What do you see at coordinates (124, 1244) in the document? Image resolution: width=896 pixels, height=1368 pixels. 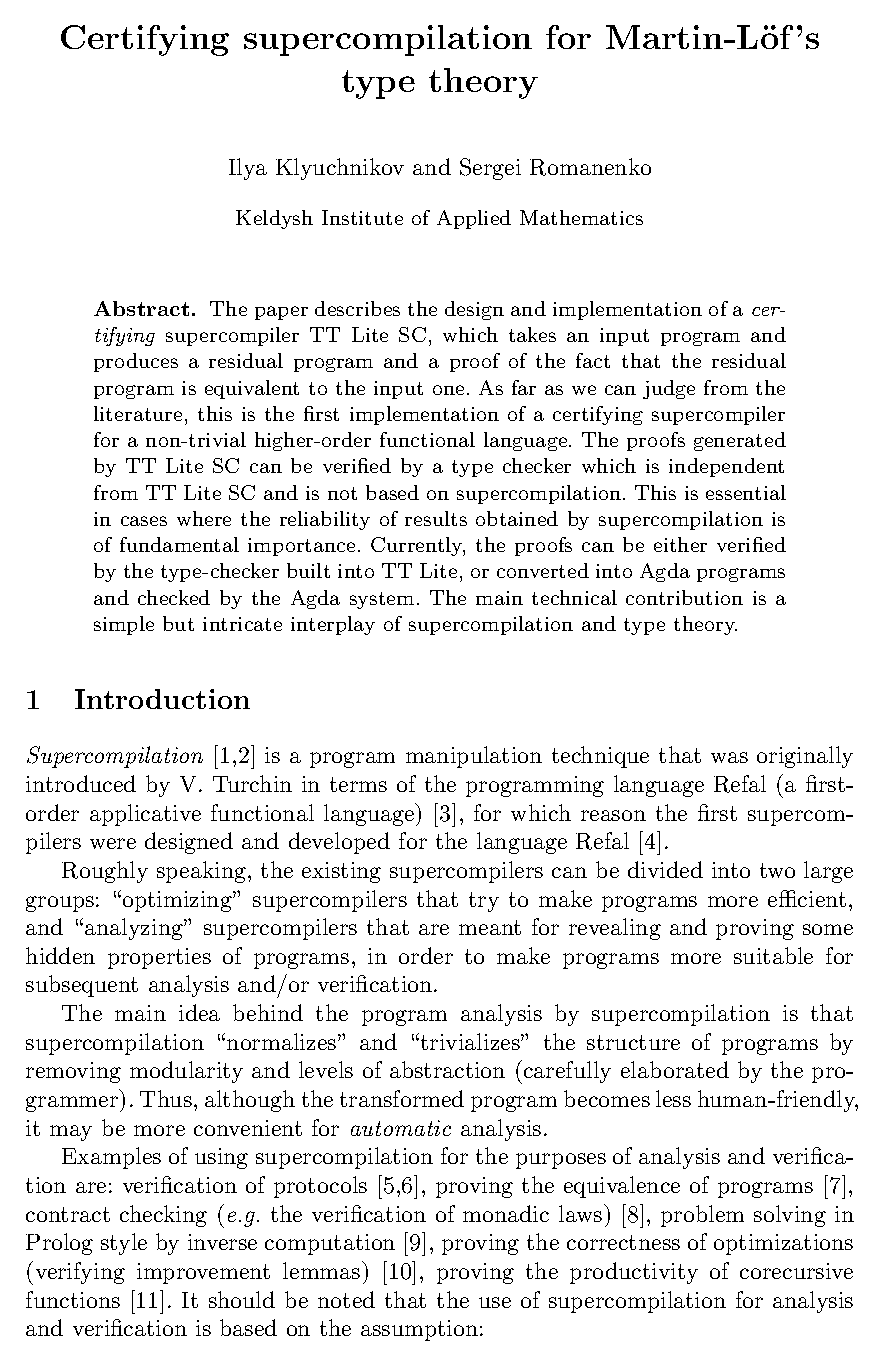 I see `style` at bounding box center [124, 1244].
